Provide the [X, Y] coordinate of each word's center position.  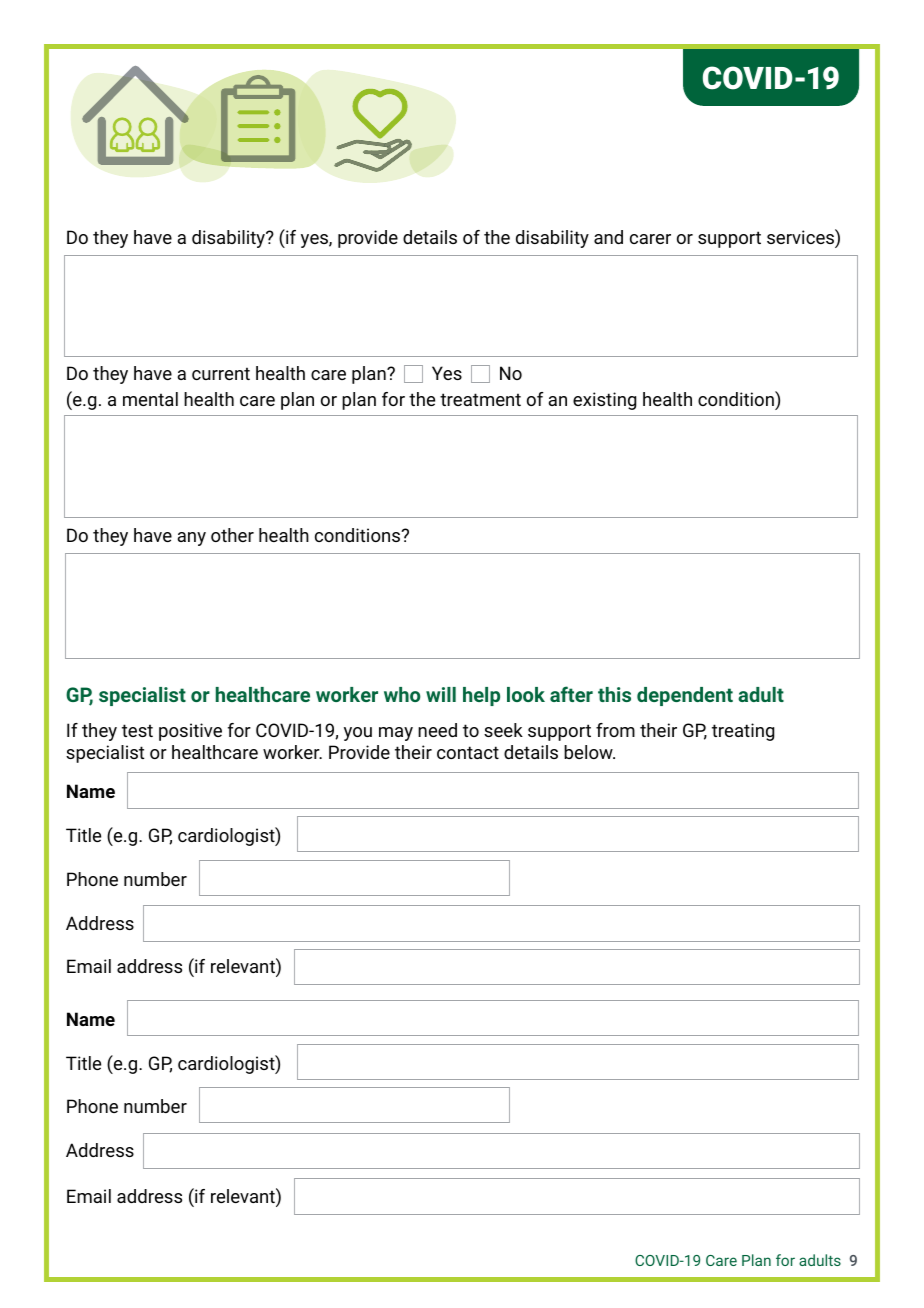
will [441, 694]
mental [150, 399]
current [221, 373]
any [191, 539]
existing [604, 401]
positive [190, 732]
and [608, 237]
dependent [685, 696]
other [232, 535]
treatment [480, 399]
